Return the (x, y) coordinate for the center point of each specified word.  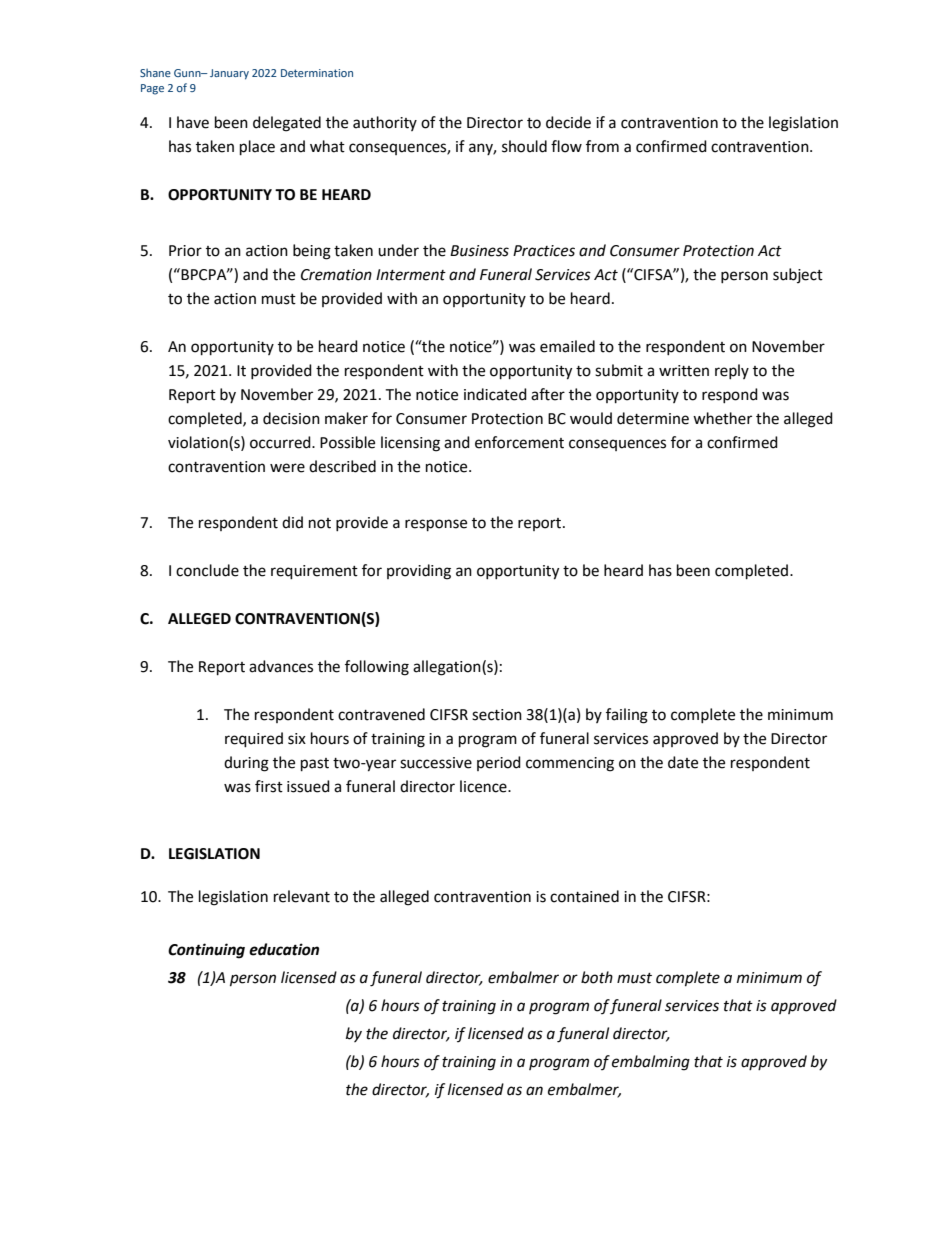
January (229, 74)
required (254, 740)
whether (722, 418)
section (497, 715)
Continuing (206, 951)
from (602, 146)
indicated (495, 394)
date (683, 762)
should (524, 146)
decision (291, 418)
